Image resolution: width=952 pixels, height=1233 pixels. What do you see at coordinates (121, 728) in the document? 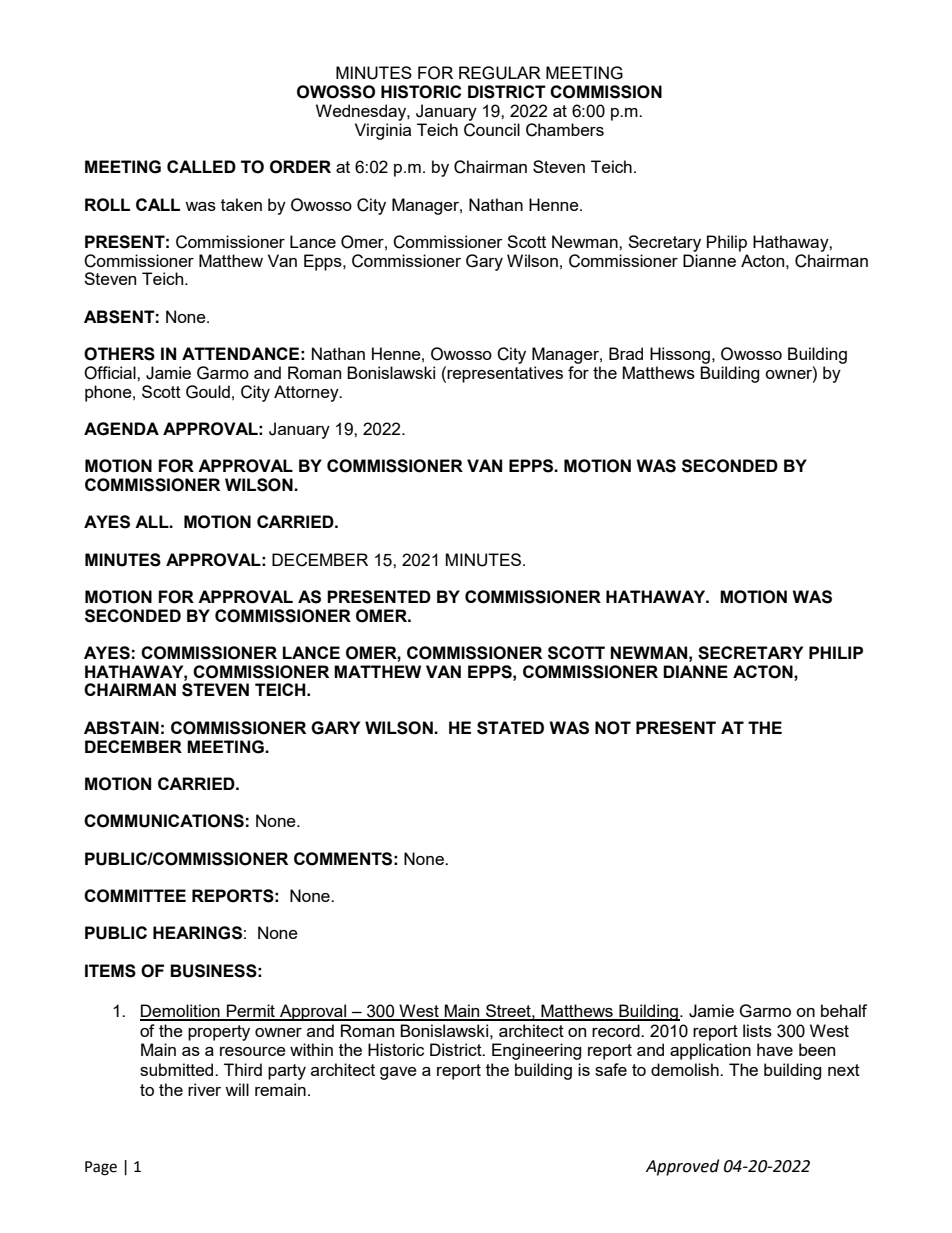
I see `ABSTAIN` at bounding box center [121, 728].
